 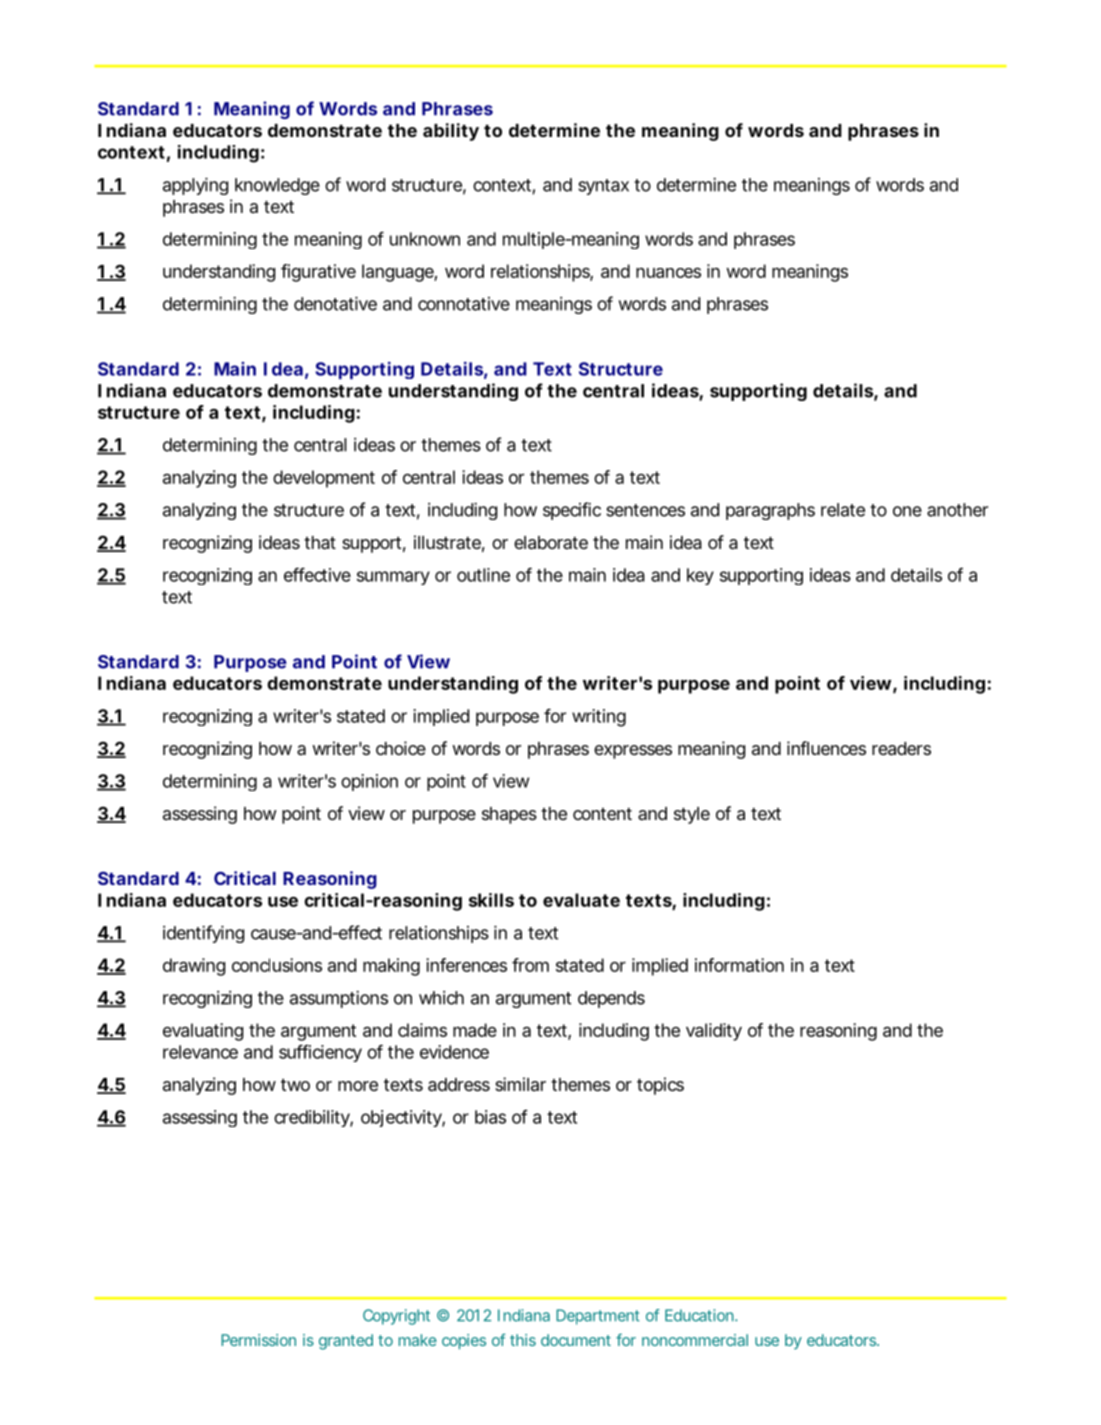 What do you see at coordinates (581, 900) in the screenshot?
I see `evaluate` at bounding box center [581, 900].
